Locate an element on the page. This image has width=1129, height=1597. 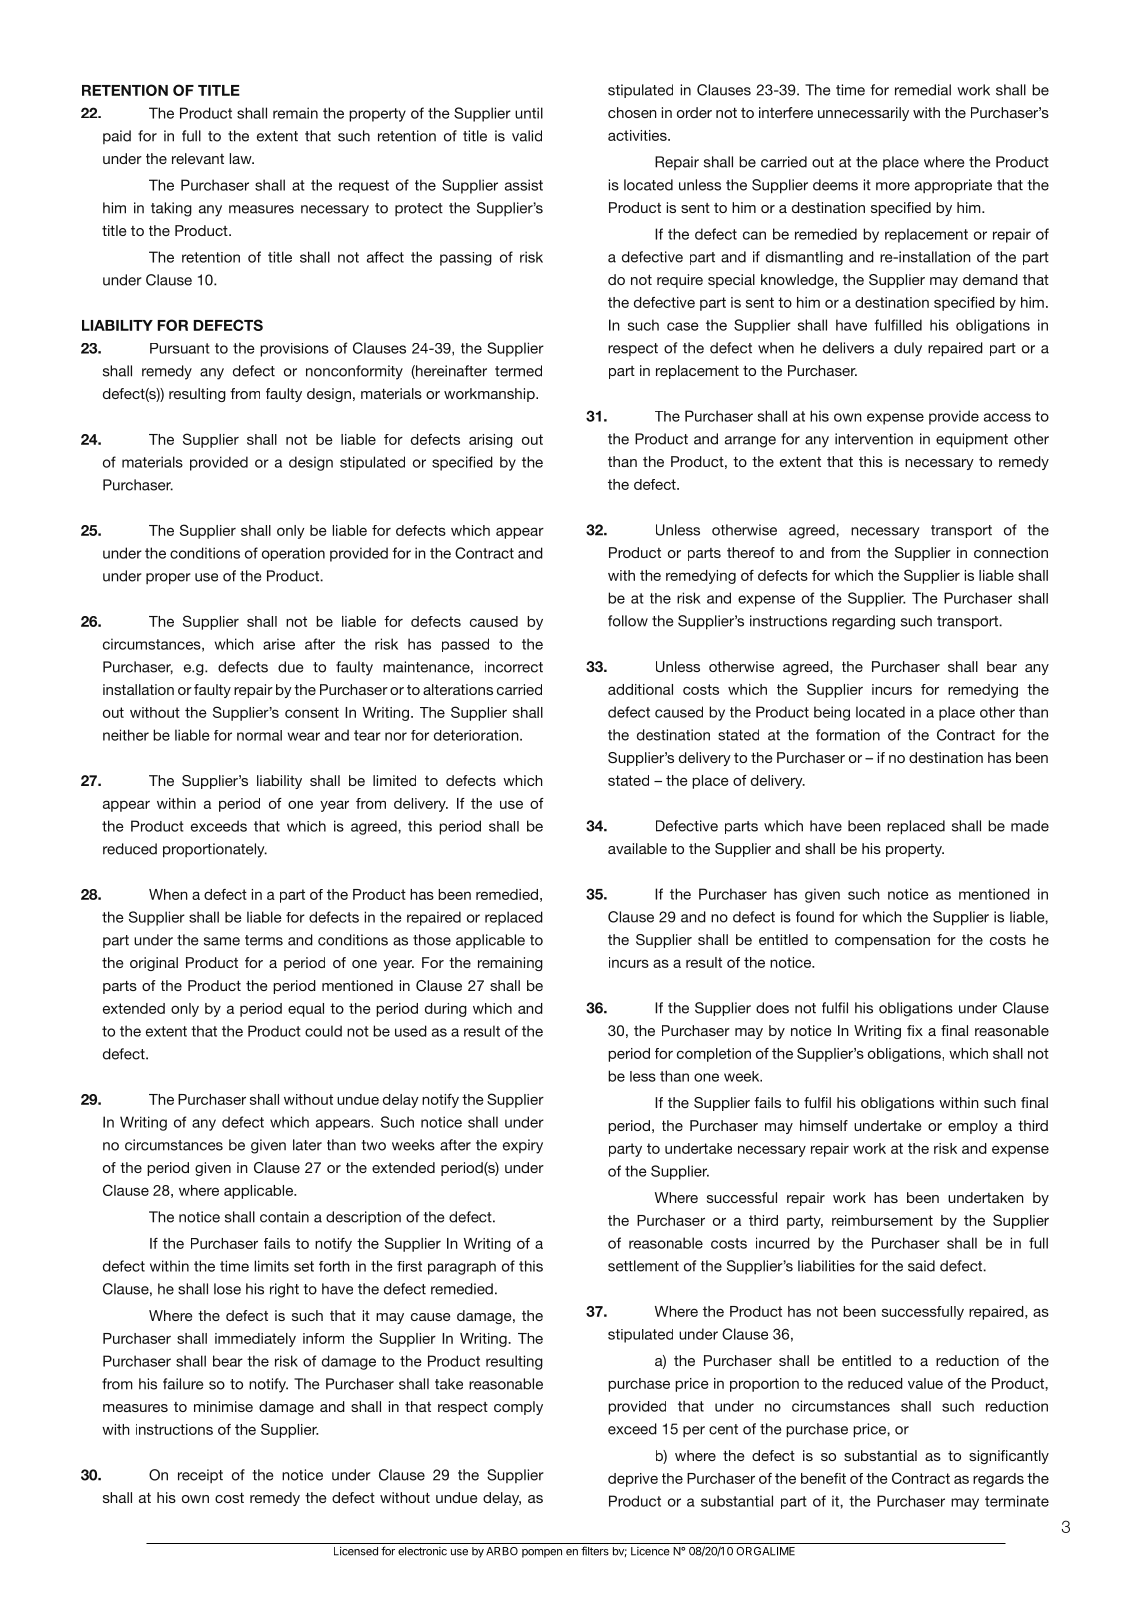
available is located at coordinates (637, 848).
